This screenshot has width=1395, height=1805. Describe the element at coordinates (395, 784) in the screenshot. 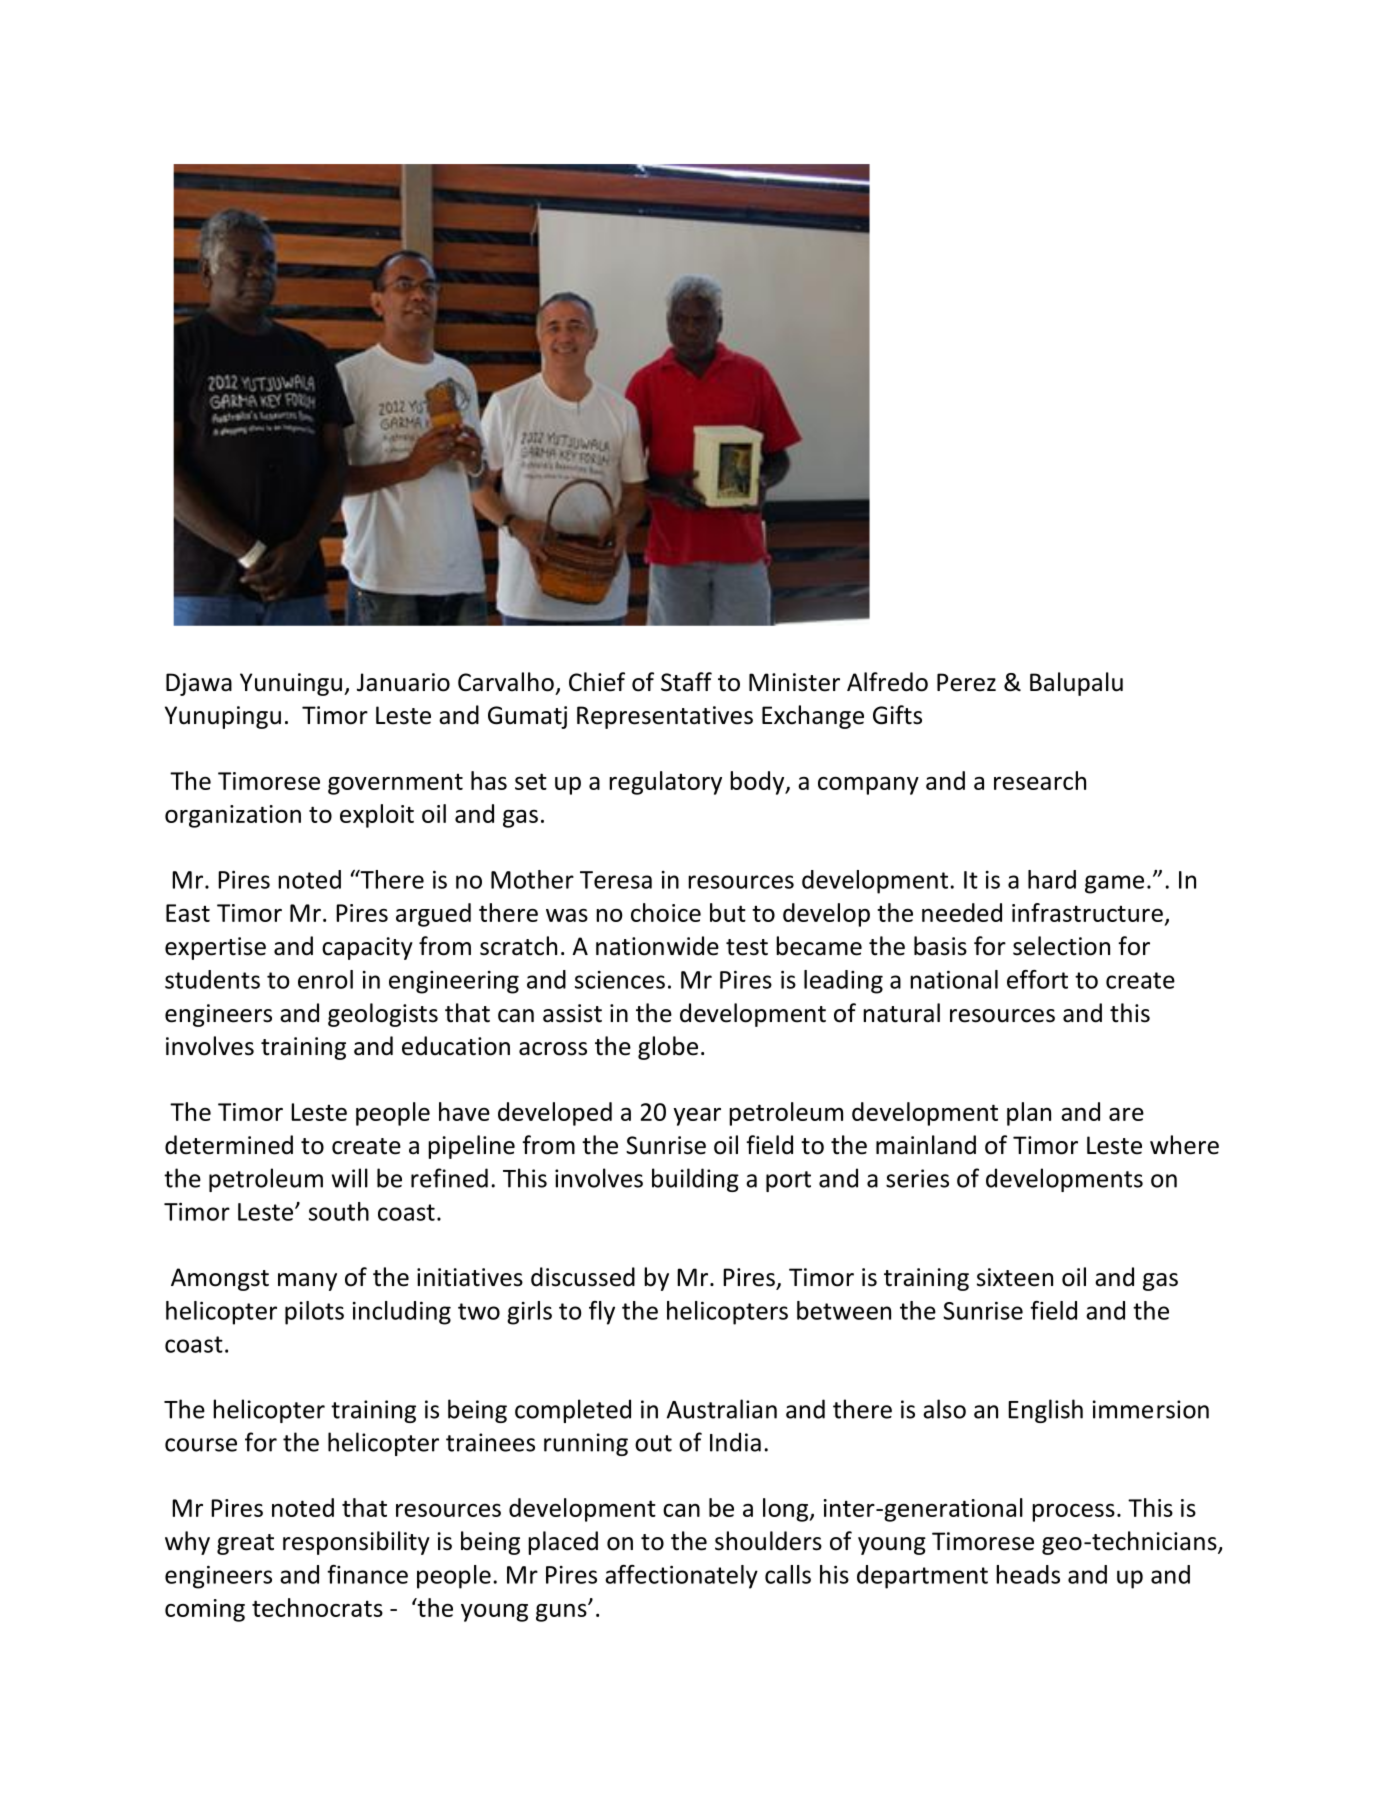

I see `government` at that location.
